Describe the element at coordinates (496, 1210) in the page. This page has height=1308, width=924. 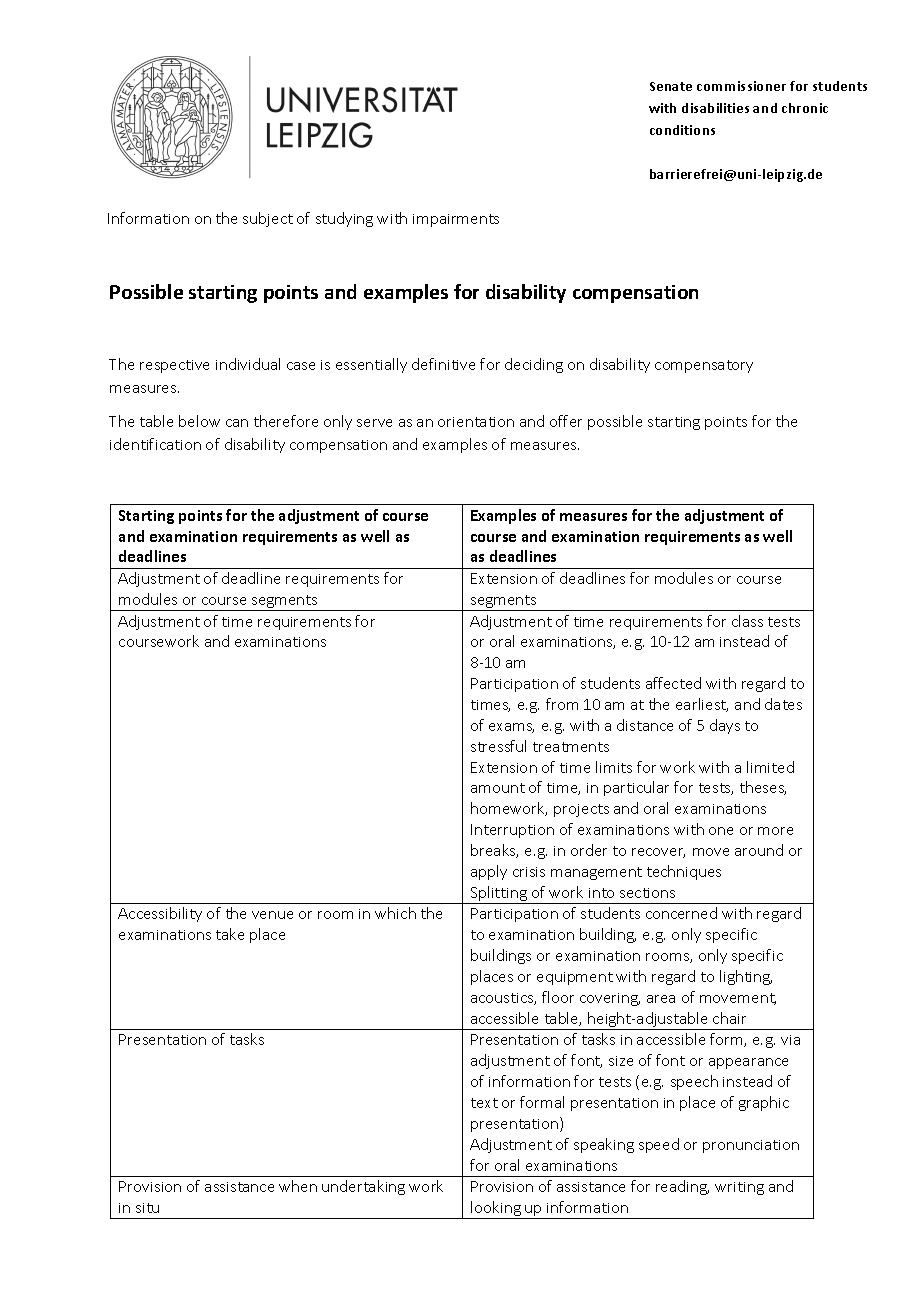
I see `looking` at that location.
